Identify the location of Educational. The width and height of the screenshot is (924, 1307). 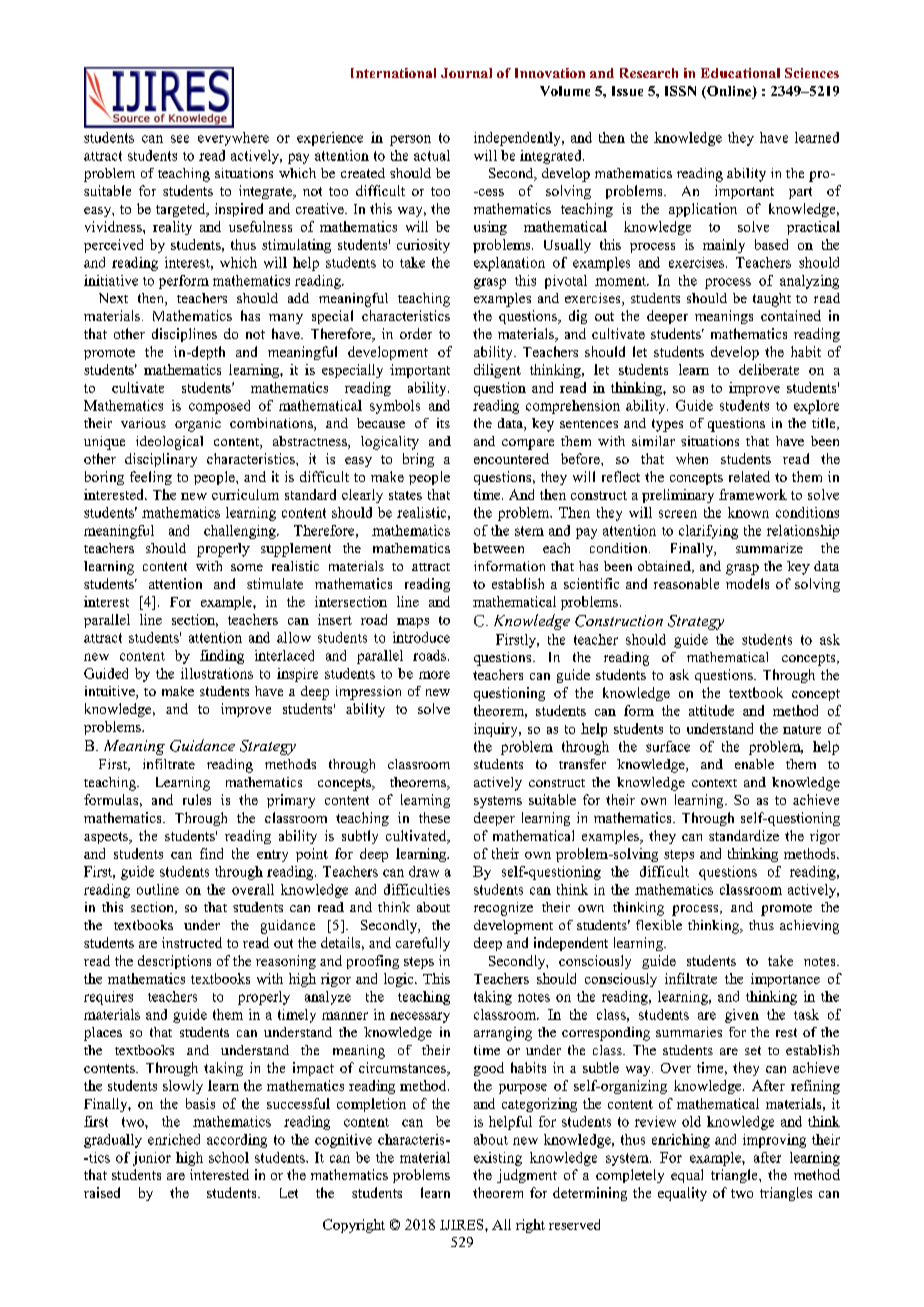
(740, 73).
